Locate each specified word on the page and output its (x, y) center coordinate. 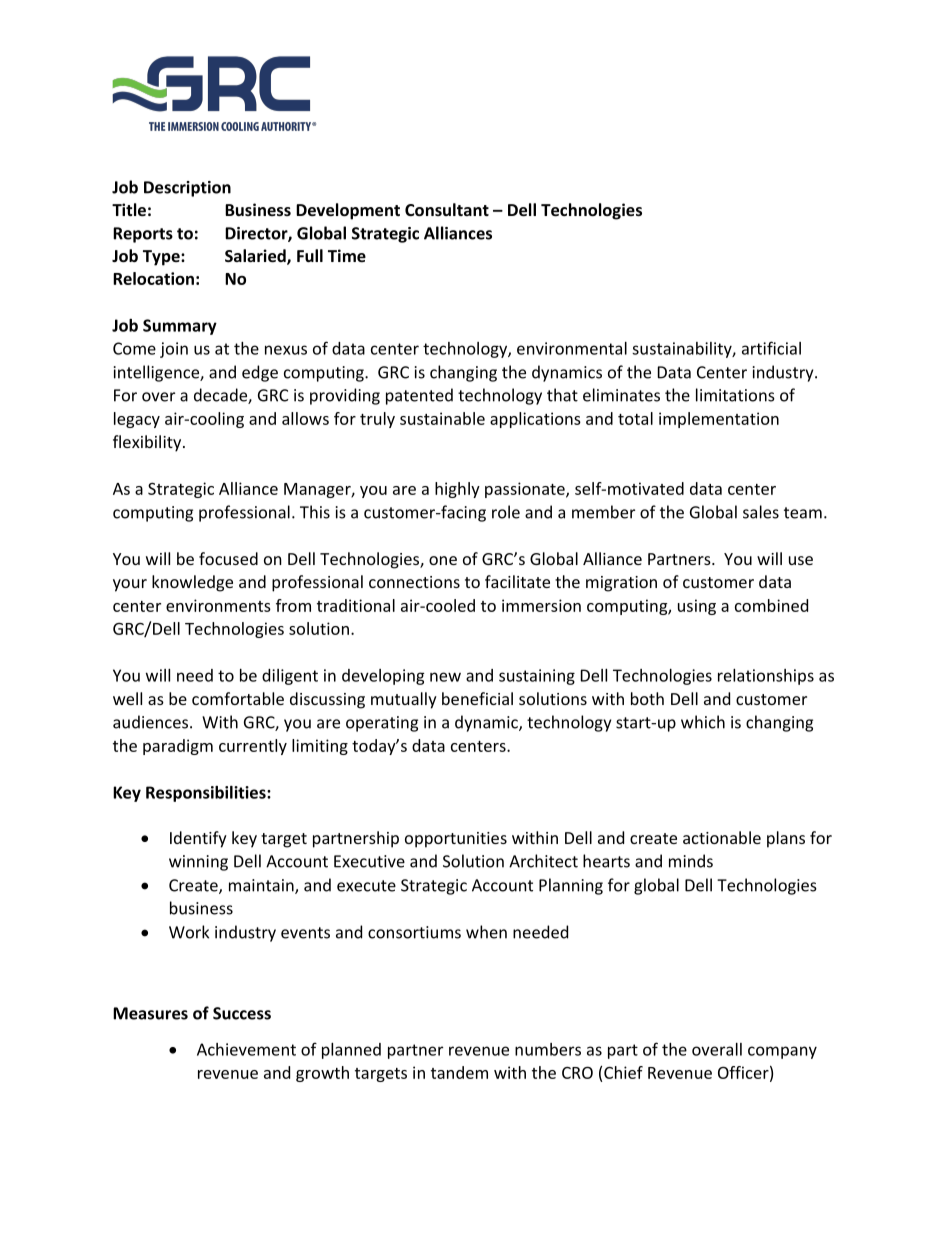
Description (187, 189)
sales (761, 512)
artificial (771, 348)
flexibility (148, 443)
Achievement (246, 1049)
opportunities (456, 840)
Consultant (447, 209)
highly (457, 490)
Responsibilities (207, 794)
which (703, 722)
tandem (459, 1072)
